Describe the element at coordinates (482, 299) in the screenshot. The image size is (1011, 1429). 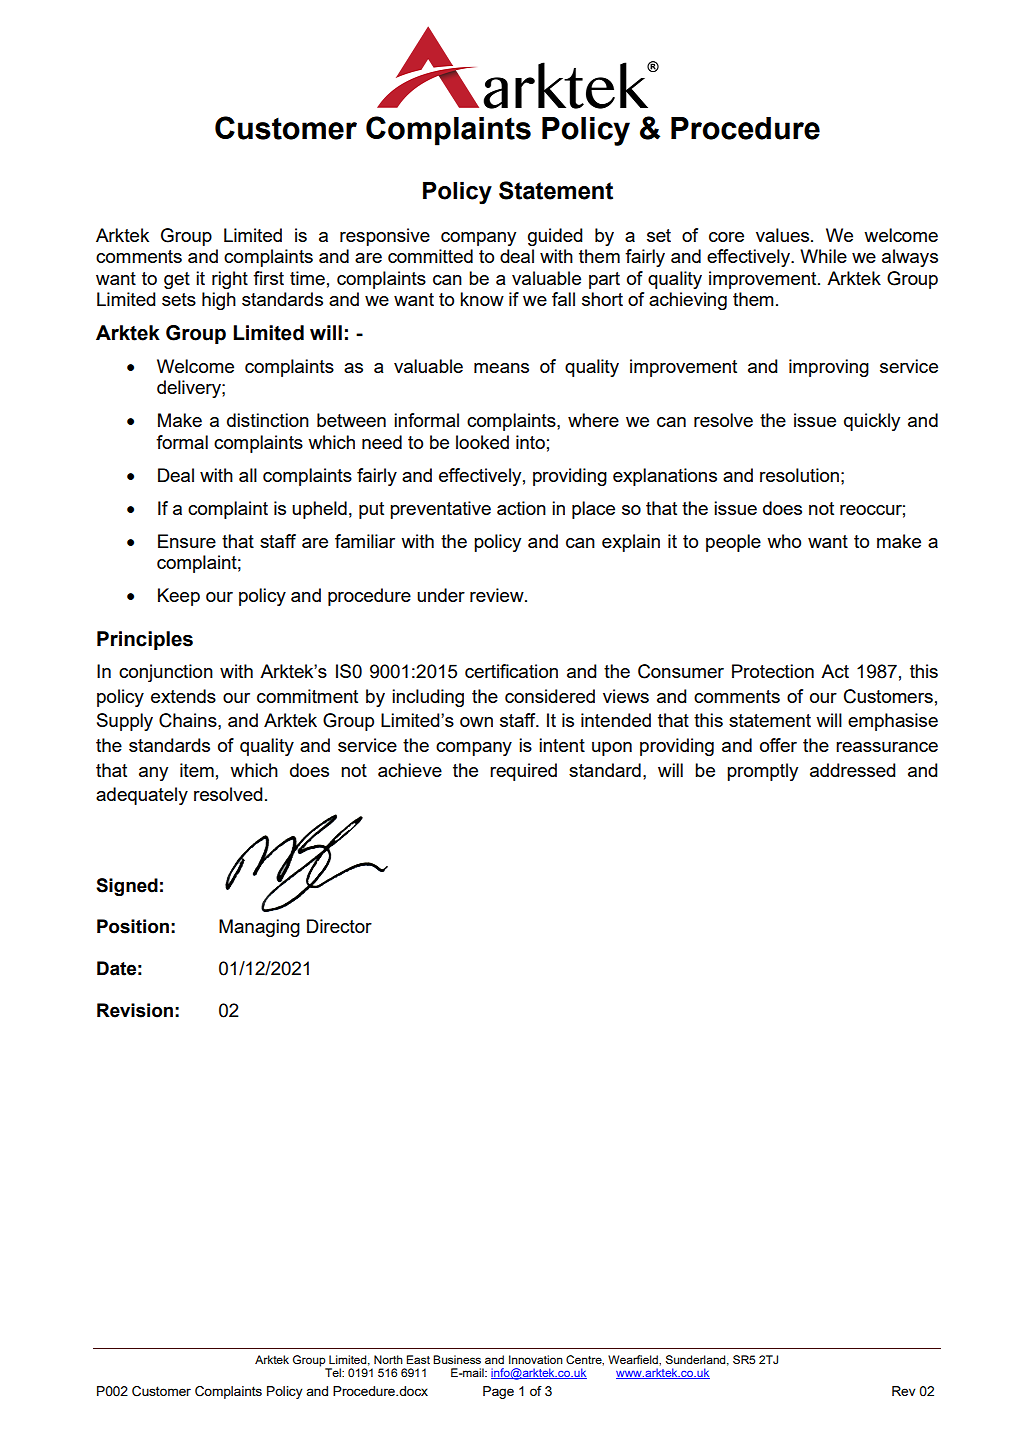
I see `know` at that location.
